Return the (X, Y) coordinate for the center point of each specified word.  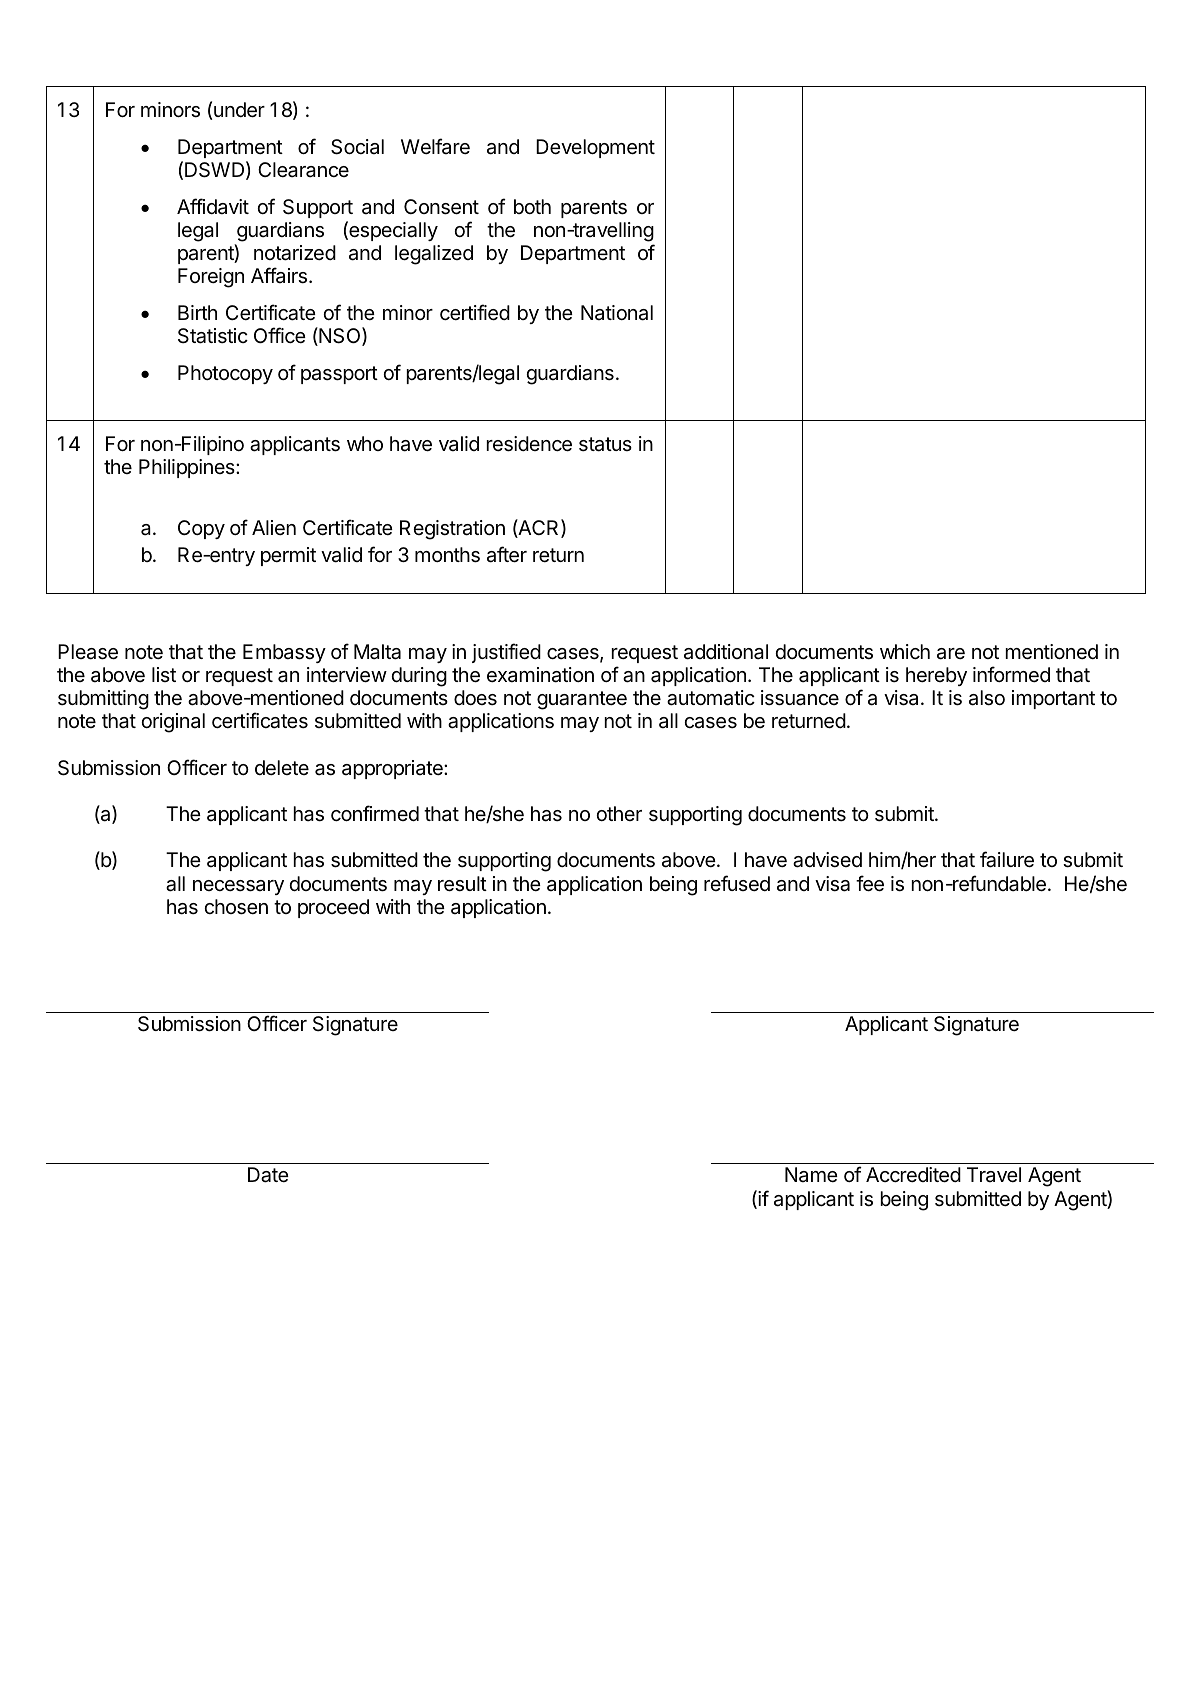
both (532, 206)
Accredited (913, 1175)
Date (268, 1175)
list (164, 674)
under (239, 110)
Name (811, 1175)
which (905, 651)
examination (540, 675)
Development (595, 148)
